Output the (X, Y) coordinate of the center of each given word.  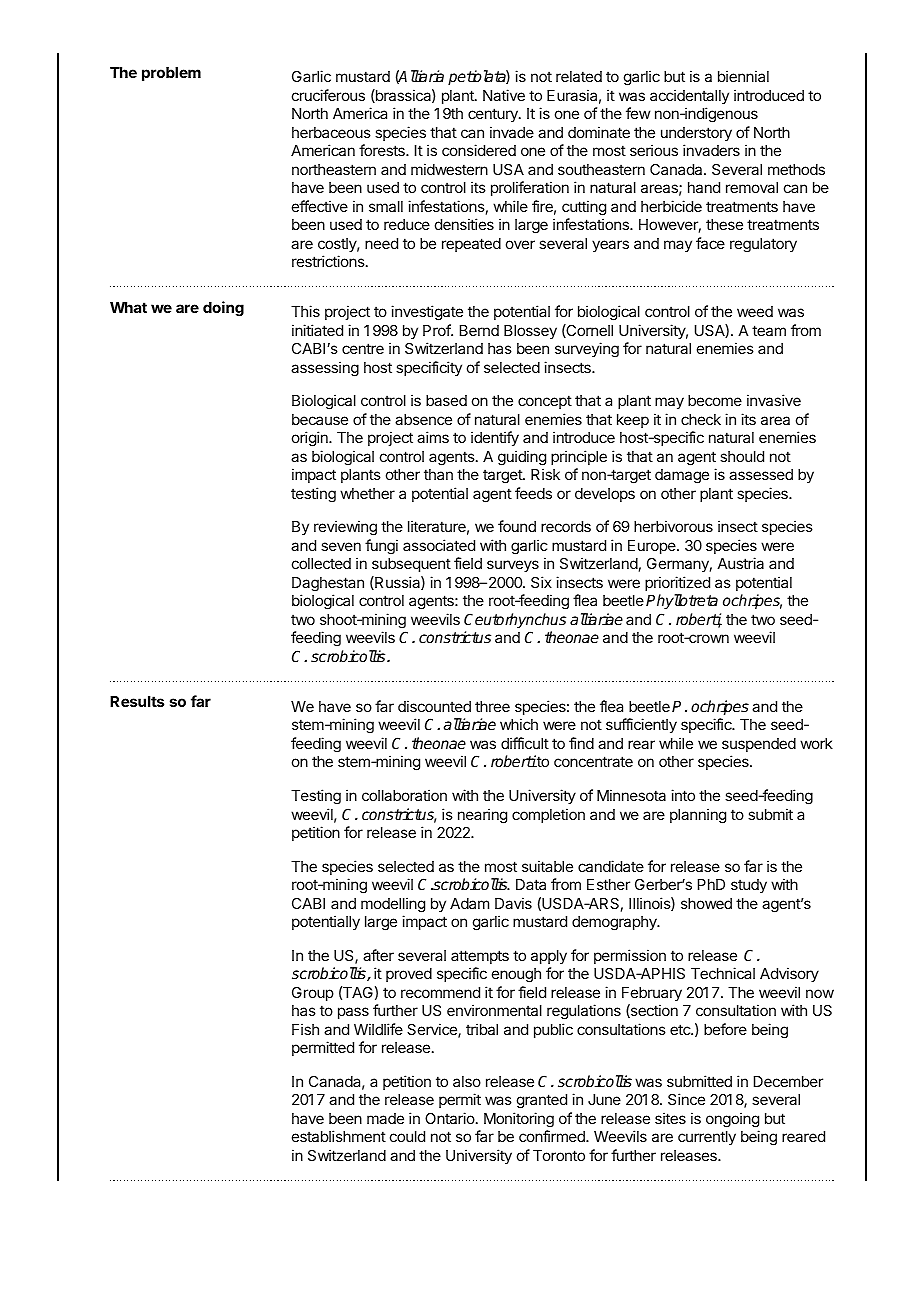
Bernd (479, 330)
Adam (469, 903)
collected (321, 563)
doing (223, 309)
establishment (339, 1136)
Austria (740, 563)
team (769, 330)
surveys (513, 566)
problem (171, 74)
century (494, 115)
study (749, 886)
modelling (393, 905)
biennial (743, 76)
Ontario (451, 1118)
